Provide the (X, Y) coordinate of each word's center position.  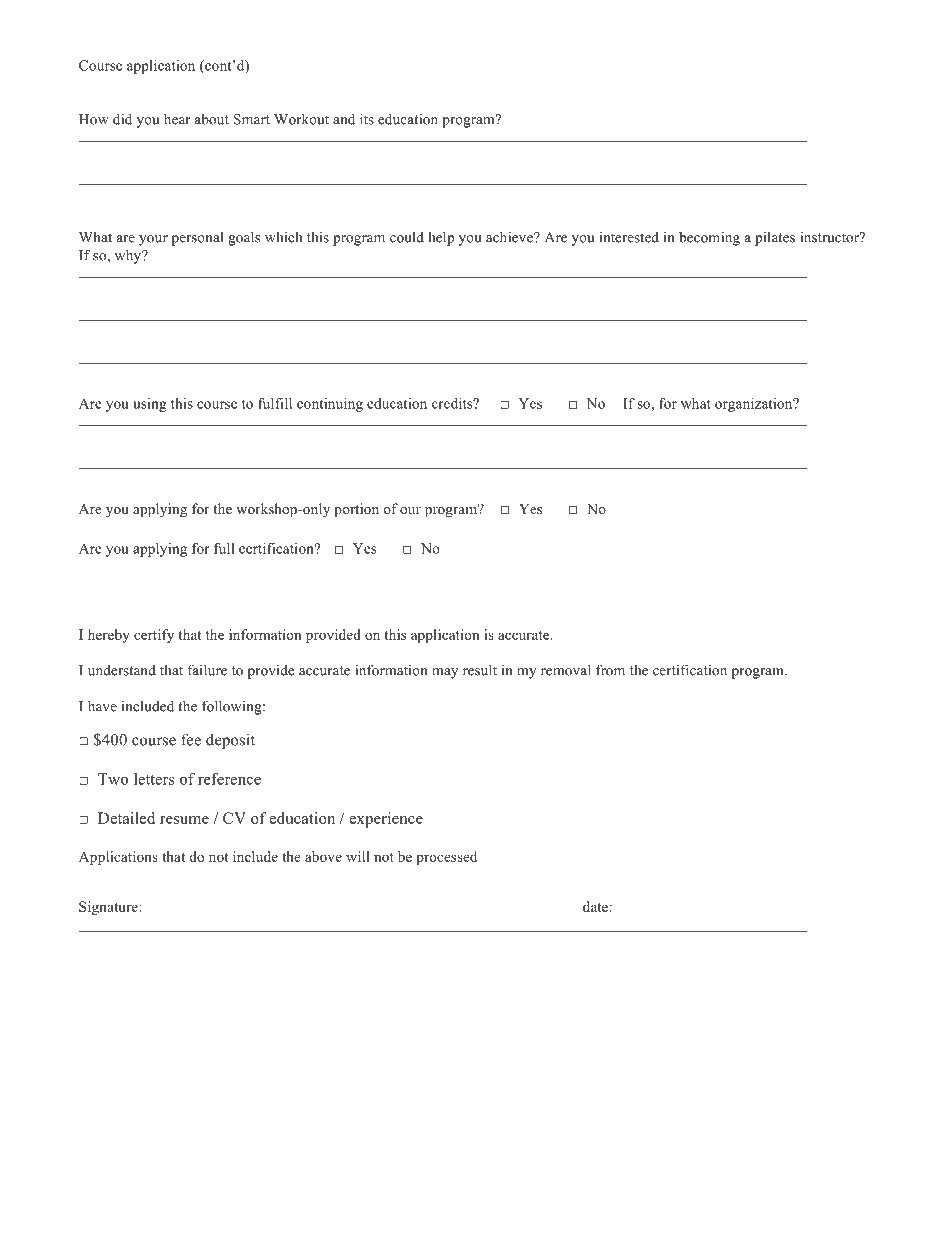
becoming (709, 238)
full (224, 548)
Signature (109, 908)
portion (356, 510)
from (610, 670)
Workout (301, 119)
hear (177, 119)
